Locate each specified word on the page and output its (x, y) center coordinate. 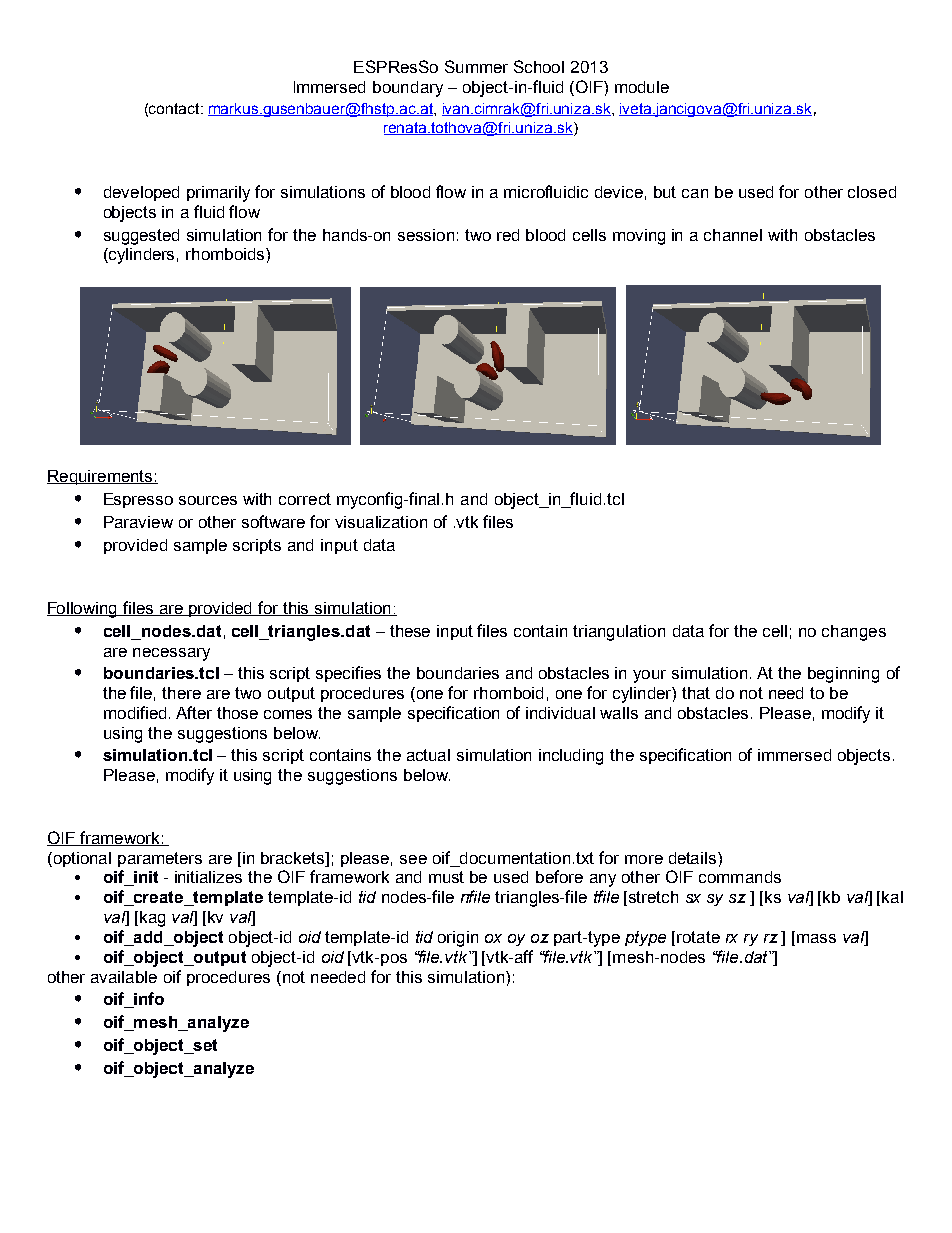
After (194, 712)
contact (175, 108)
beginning (843, 675)
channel (733, 235)
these (410, 631)
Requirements (101, 477)
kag (152, 919)
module (642, 87)
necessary (171, 654)
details (694, 858)
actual (428, 755)
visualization (381, 522)
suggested (141, 237)
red (508, 235)
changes (854, 633)
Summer (476, 66)
